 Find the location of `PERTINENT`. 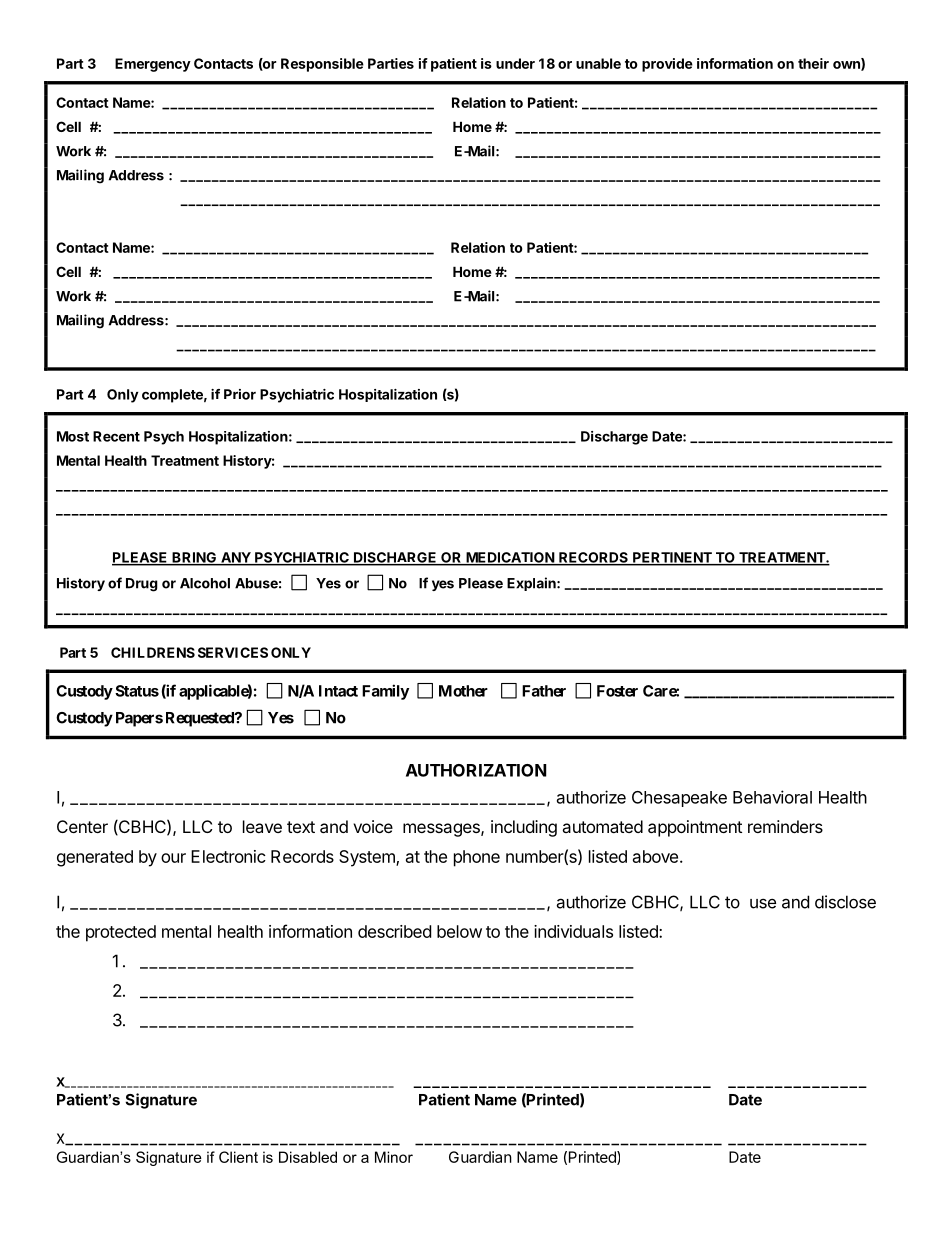

PERTINENT is located at coordinates (672, 558).
